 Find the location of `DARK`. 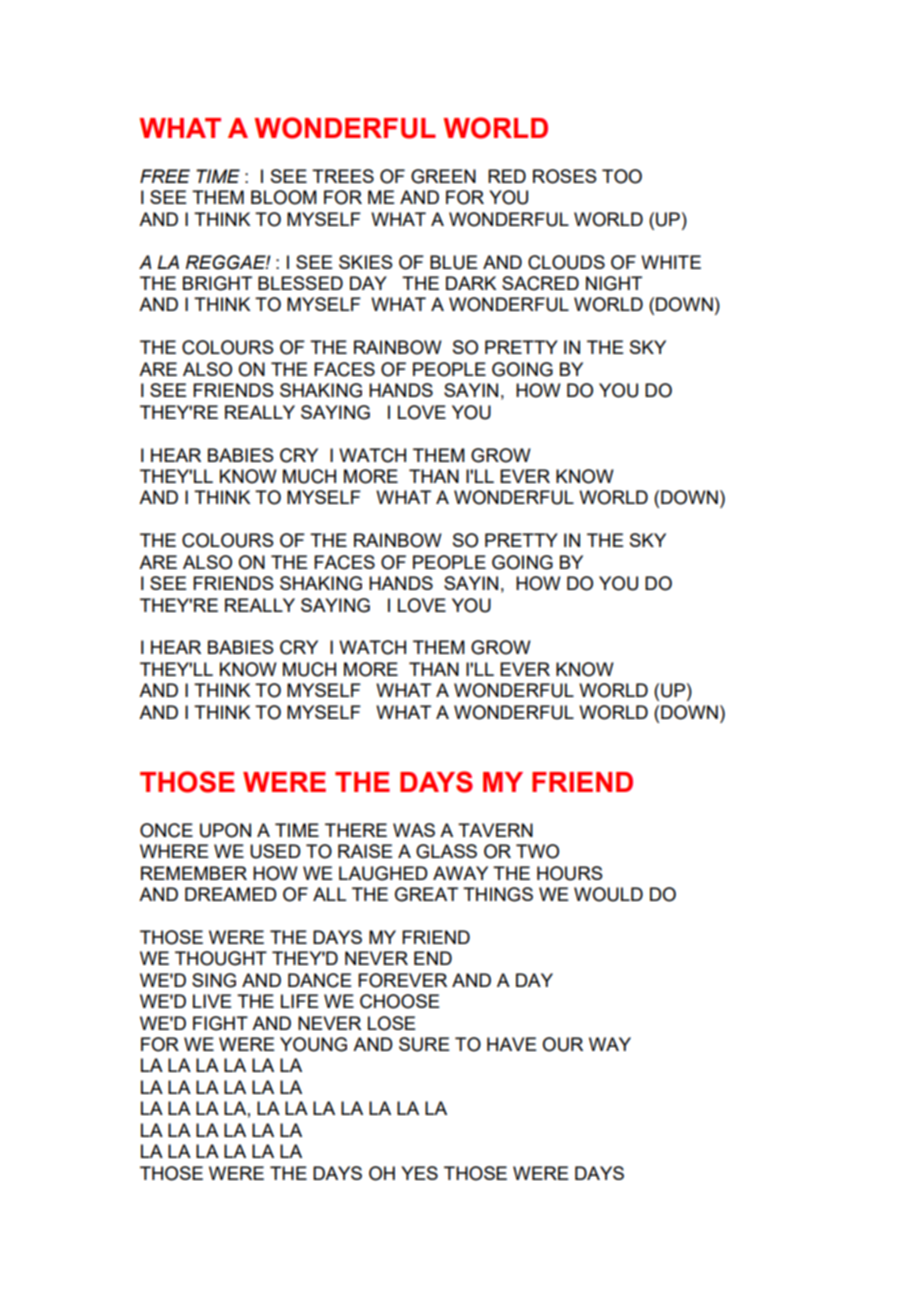

DARK is located at coordinates (471, 283).
